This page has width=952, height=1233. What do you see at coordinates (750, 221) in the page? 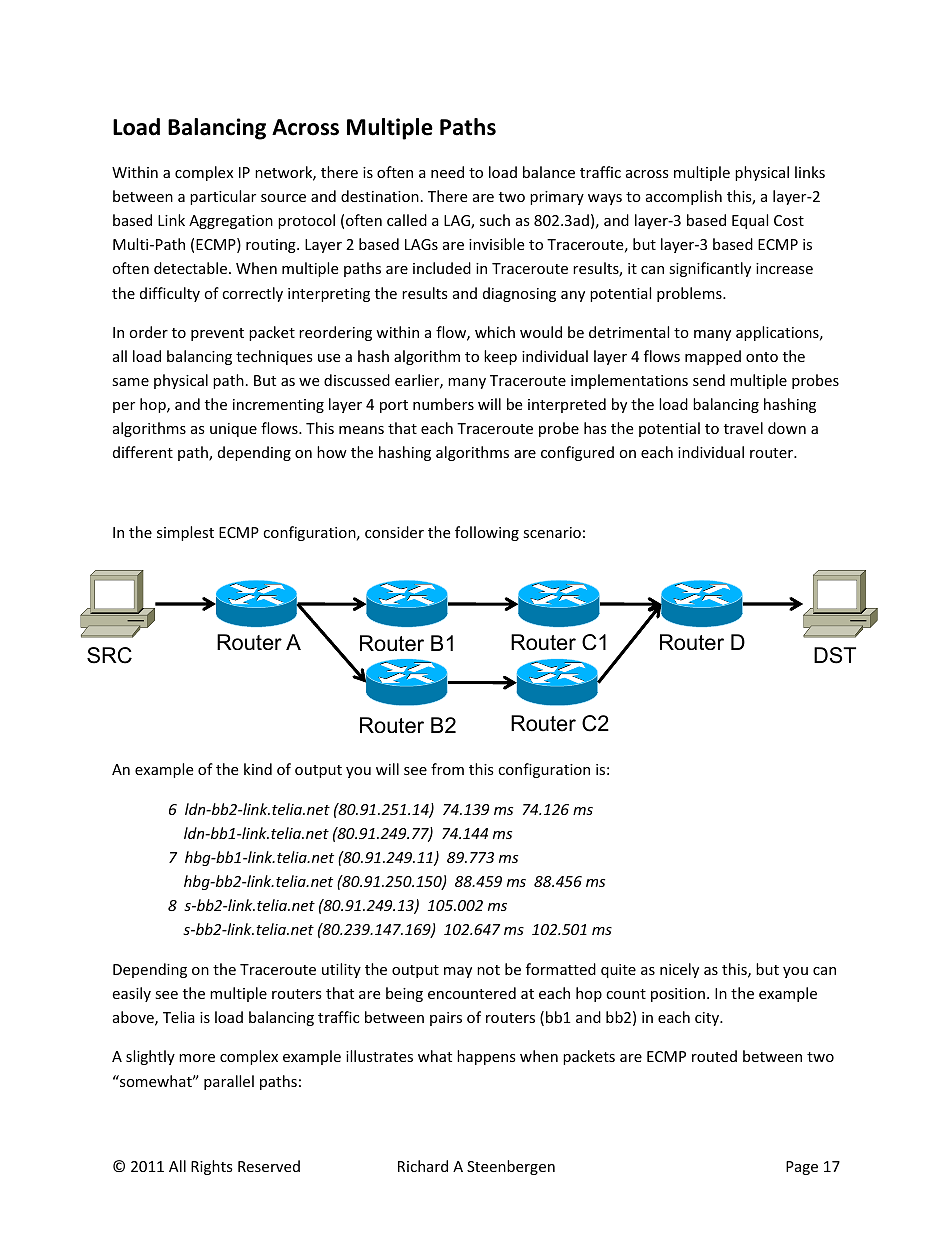
I see `Equal` at bounding box center [750, 221].
